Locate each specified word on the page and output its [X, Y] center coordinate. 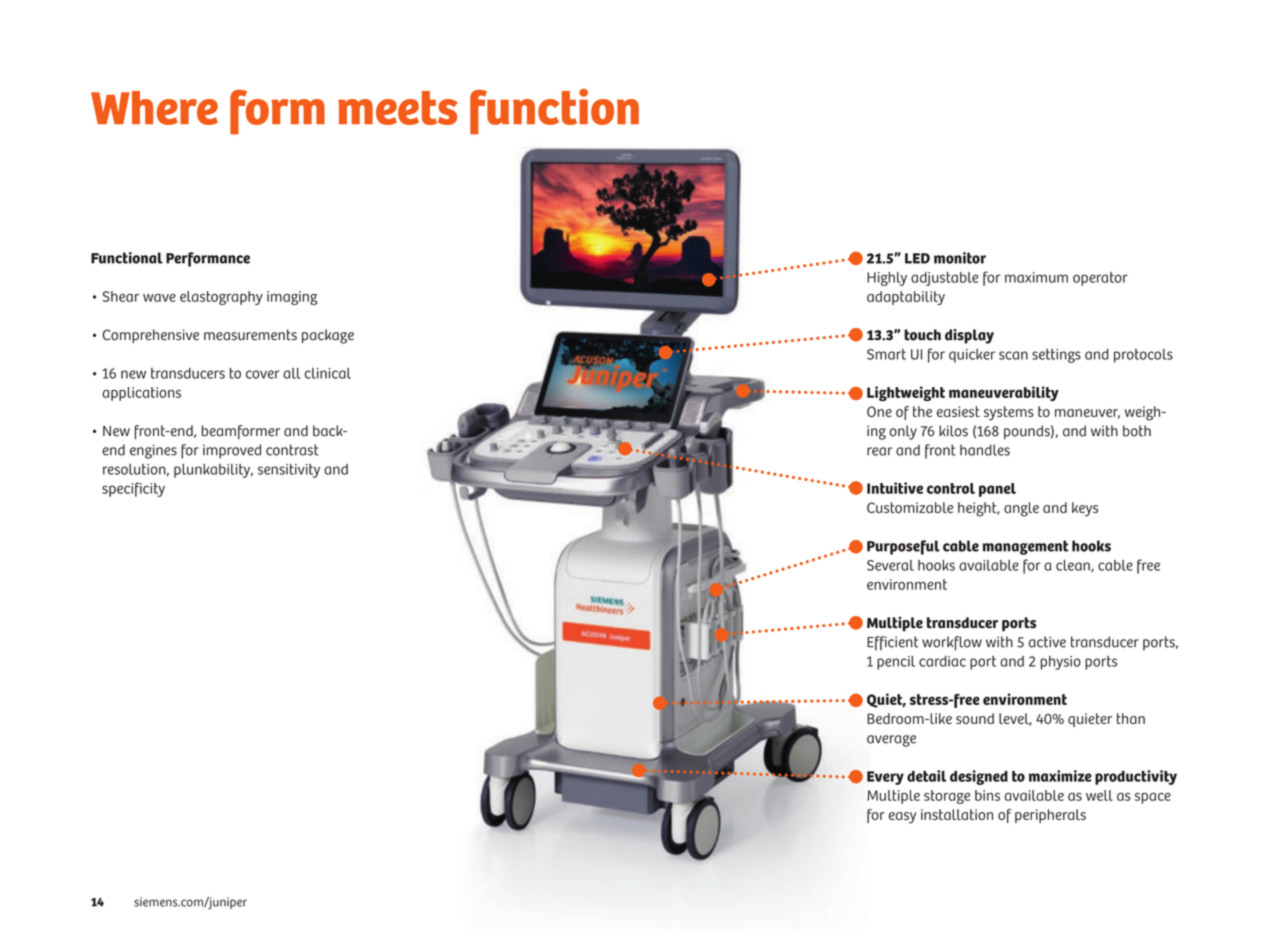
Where [154, 108]
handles [985, 450]
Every [885, 778]
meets [398, 108]
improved [232, 451]
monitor [960, 258]
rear [879, 451]
